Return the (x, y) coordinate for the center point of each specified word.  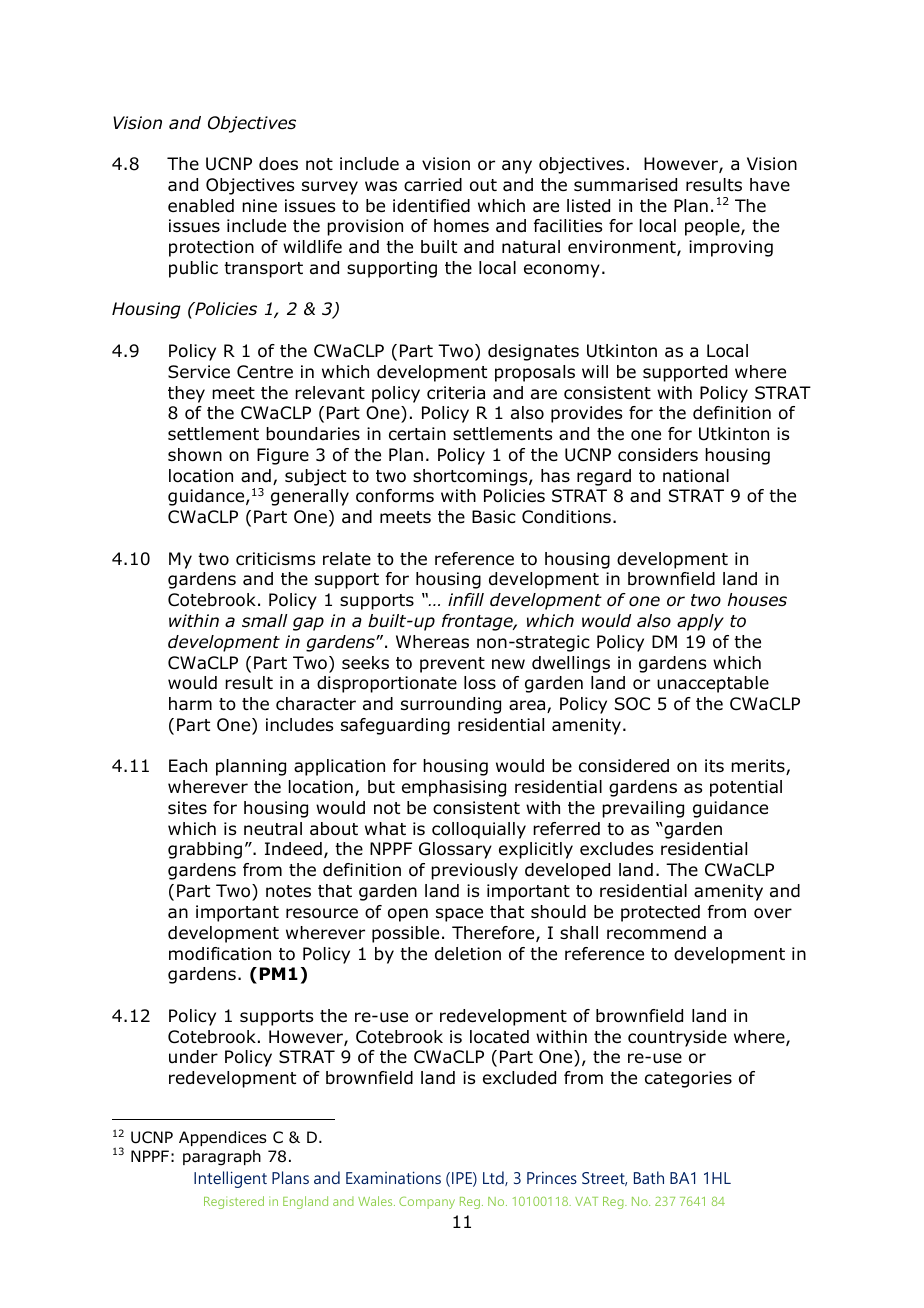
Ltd (494, 1178)
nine (259, 205)
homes (461, 226)
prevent (452, 665)
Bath (649, 1177)
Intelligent (230, 1179)
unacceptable (713, 684)
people (713, 227)
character (316, 704)
